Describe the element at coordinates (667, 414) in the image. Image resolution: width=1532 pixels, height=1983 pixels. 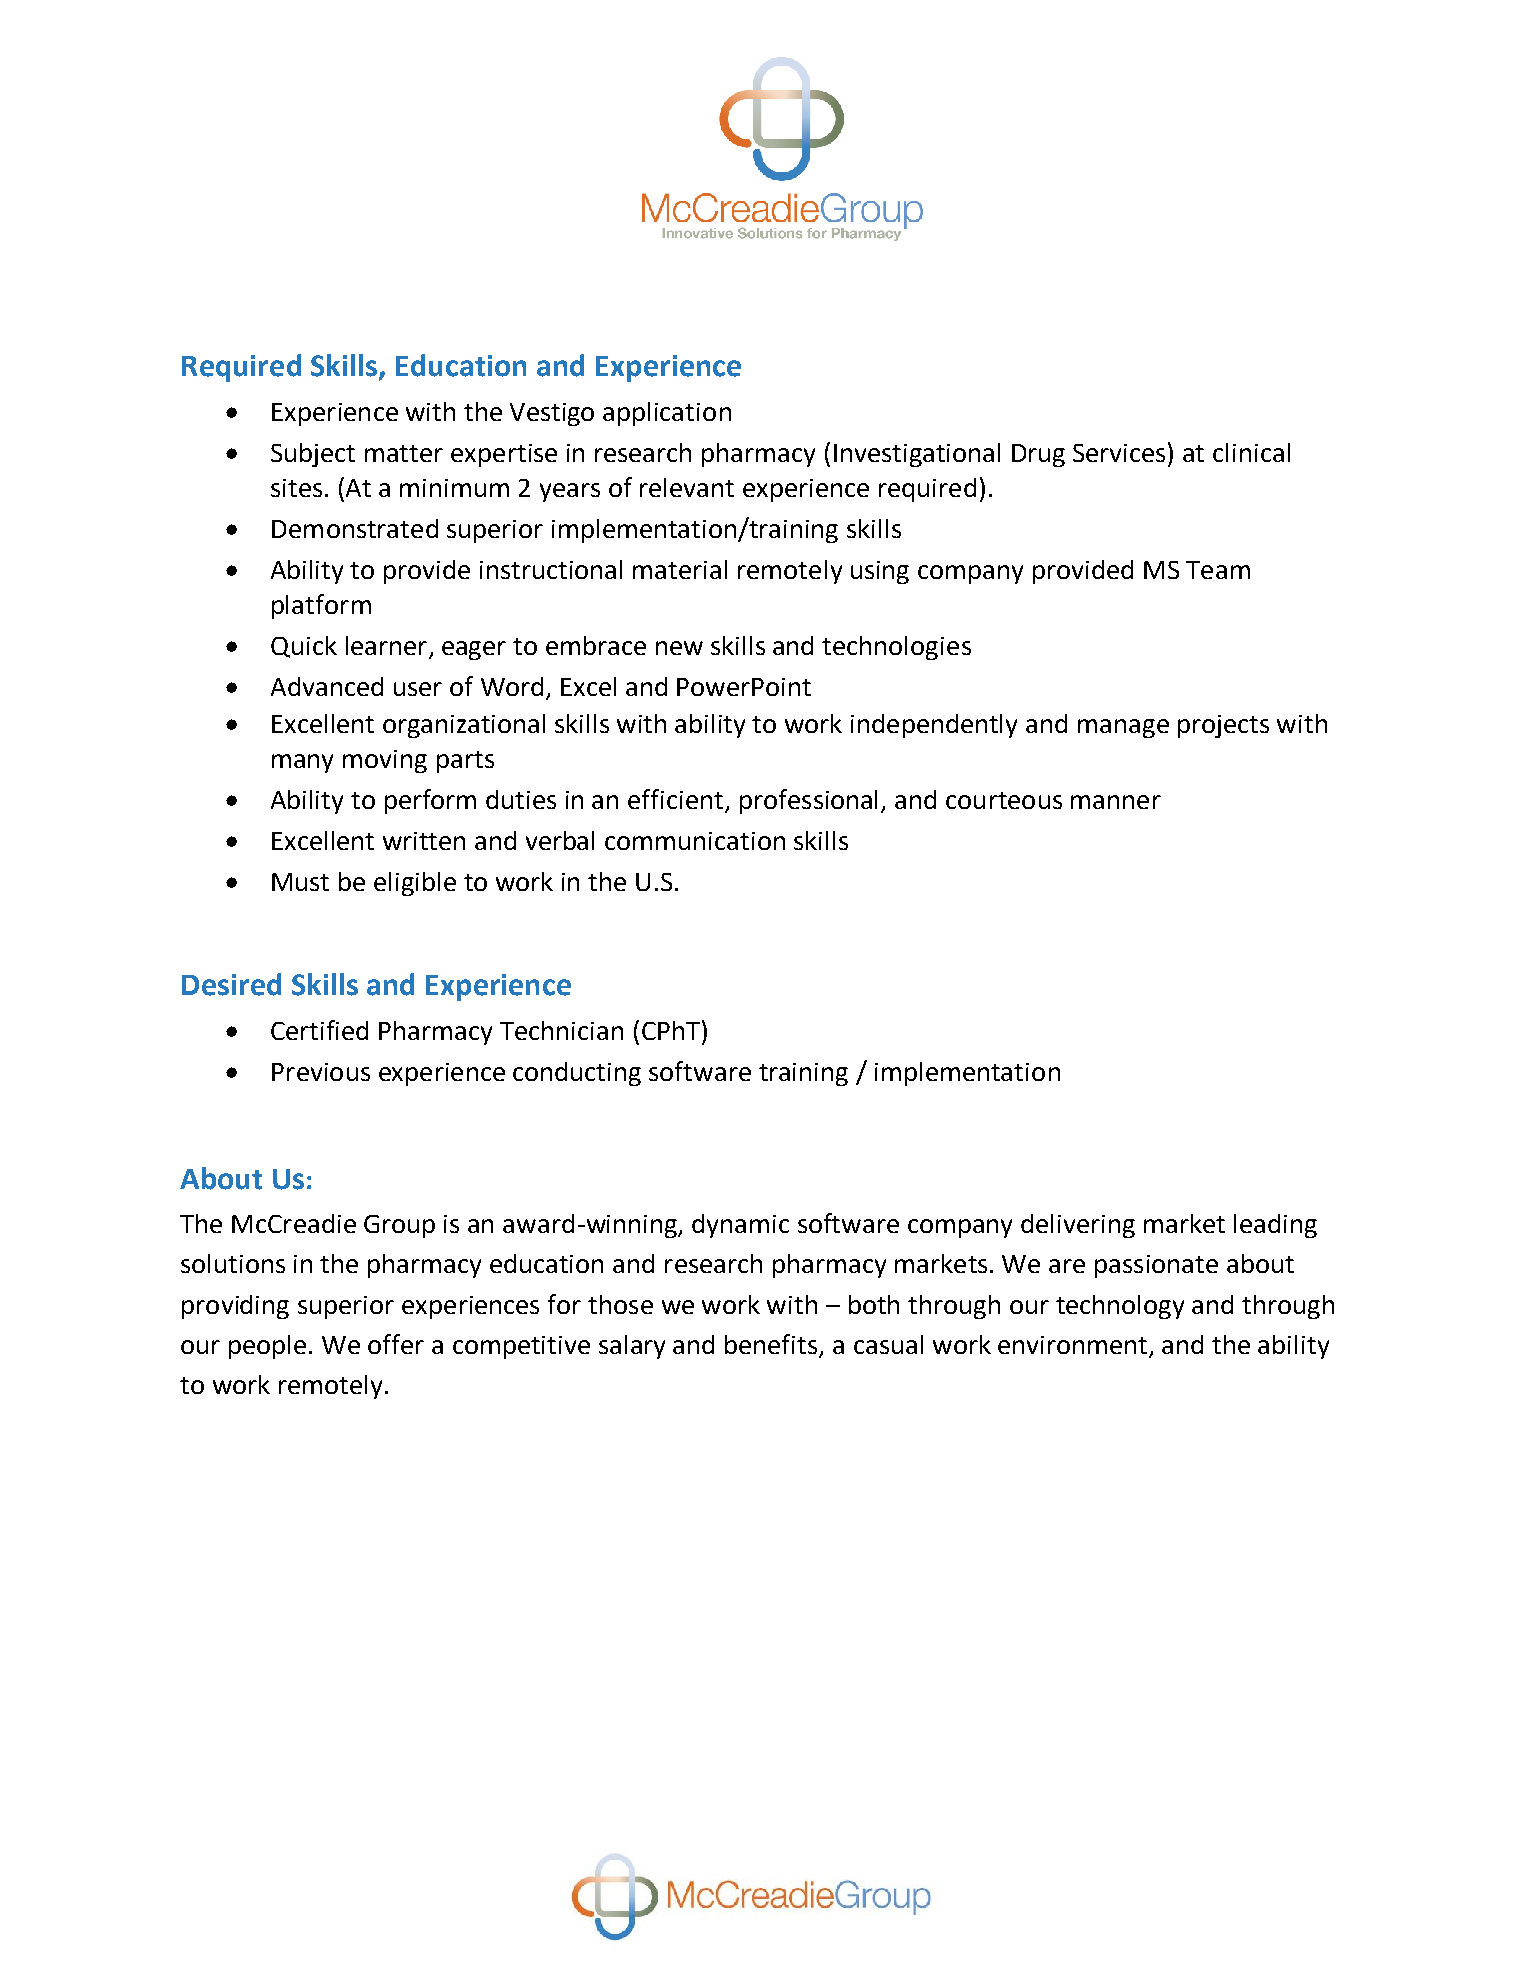
I see `application` at that location.
